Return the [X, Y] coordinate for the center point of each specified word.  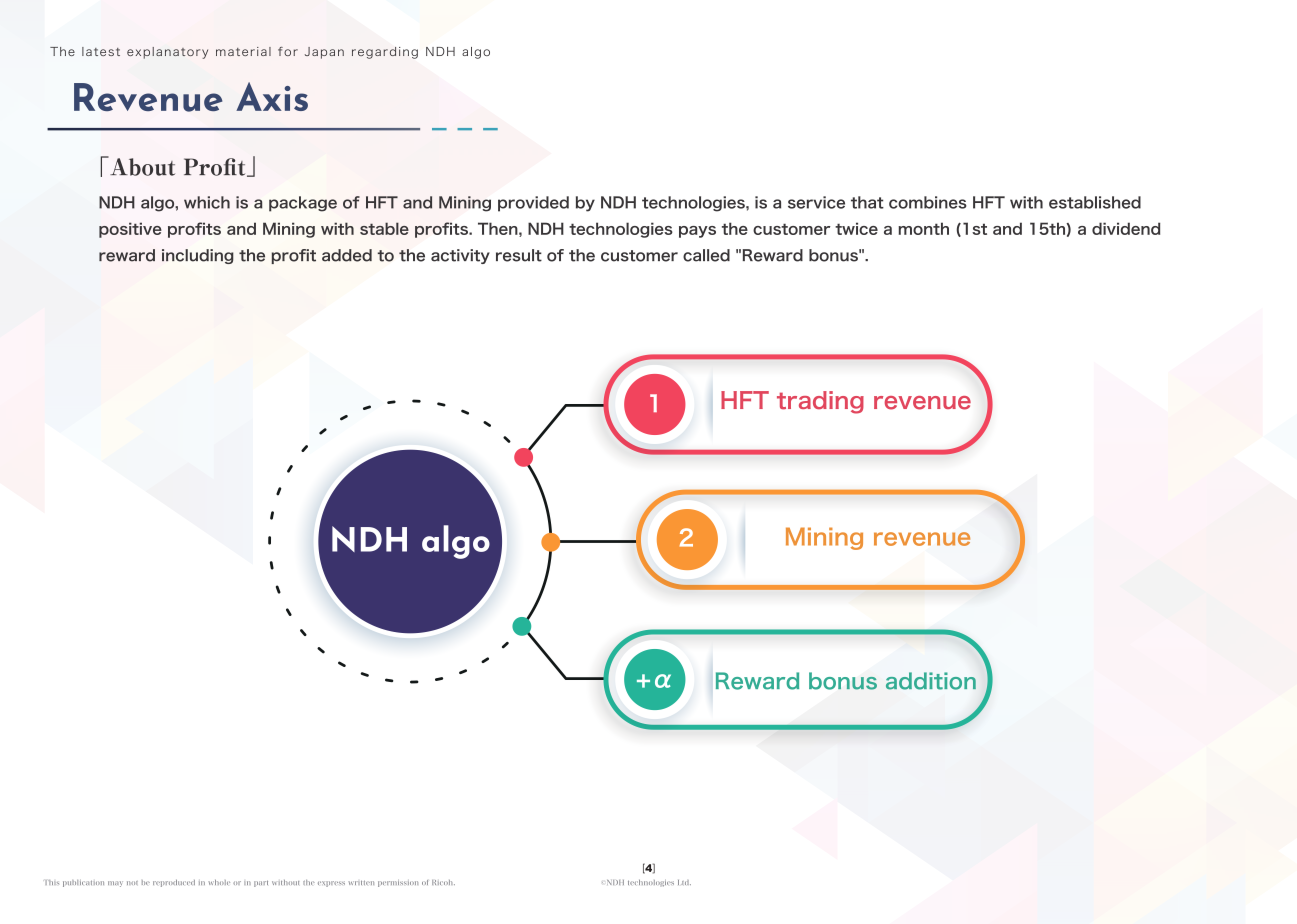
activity [460, 256]
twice [856, 228]
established [1095, 202]
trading [820, 402]
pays [697, 232]
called [706, 255]
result [519, 255]
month [923, 228]
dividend [1126, 228]
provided [533, 204]
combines [928, 202]
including [198, 256]
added [347, 255]
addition [931, 681]
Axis [272, 96]
